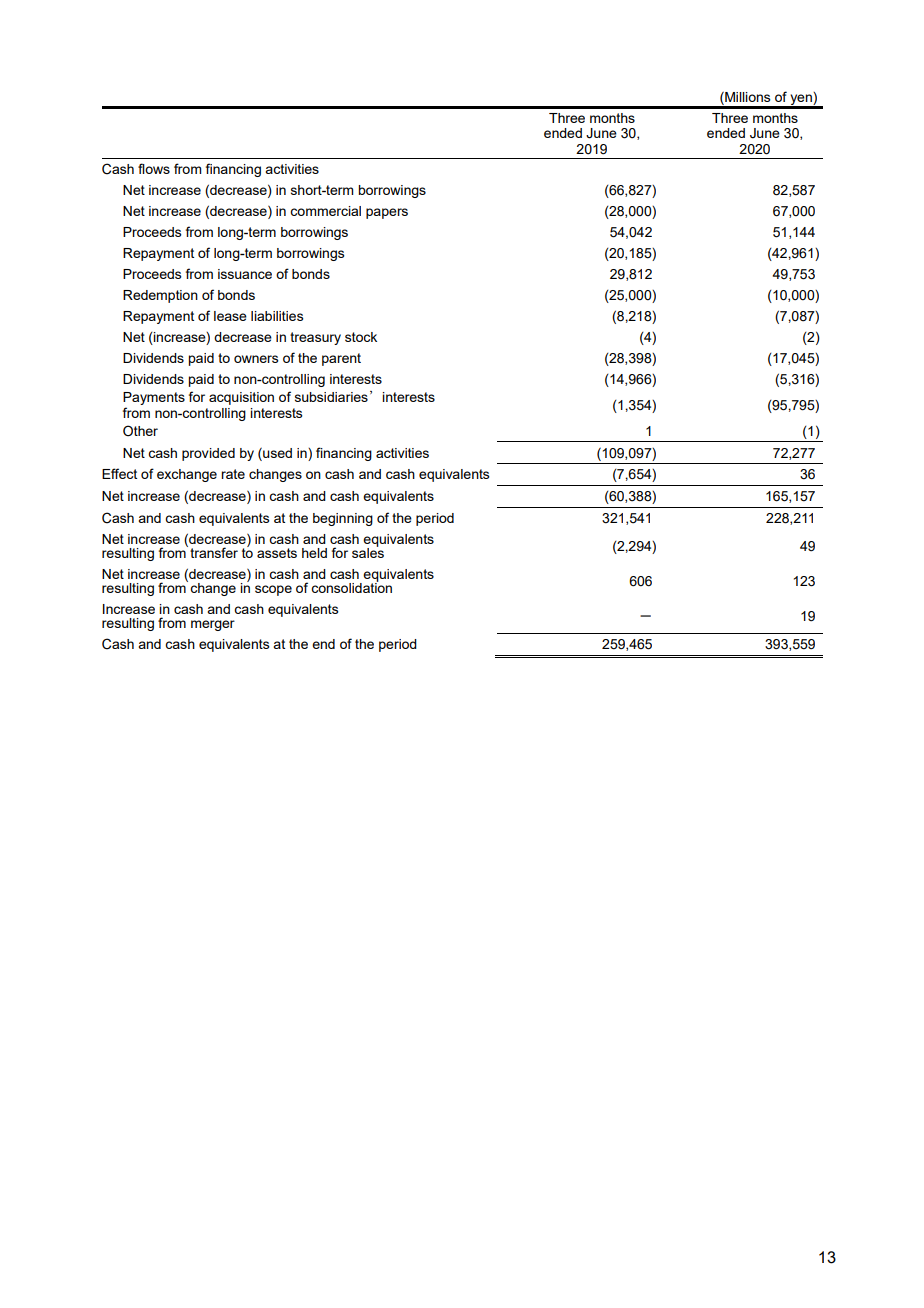 The height and width of the screenshot is (1308, 924). What do you see at coordinates (256, 359) in the screenshot?
I see `owners` at bounding box center [256, 359].
